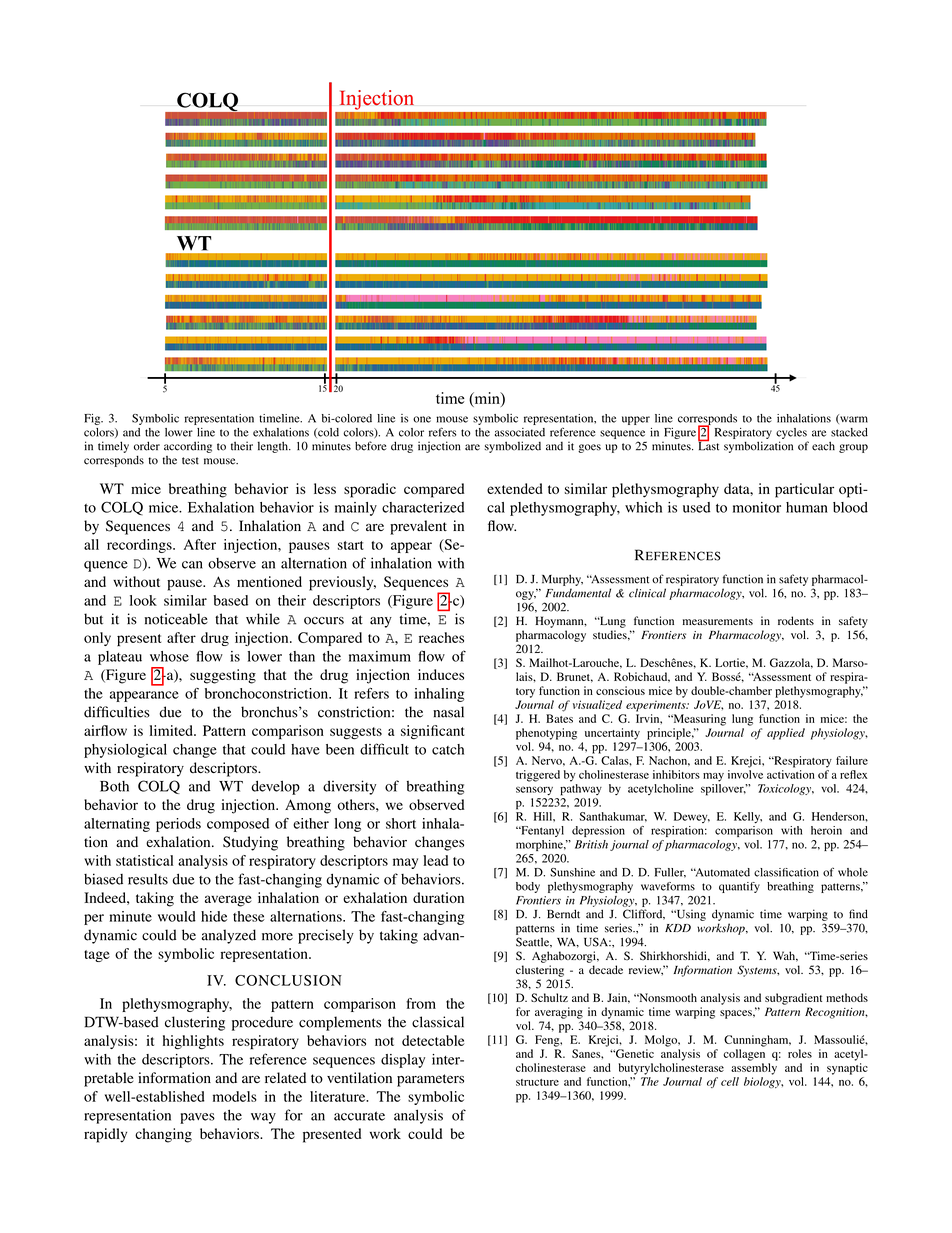  What do you see at coordinates (430, 1080) in the screenshot?
I see `parameters` at bounding box center [430, 1080].
